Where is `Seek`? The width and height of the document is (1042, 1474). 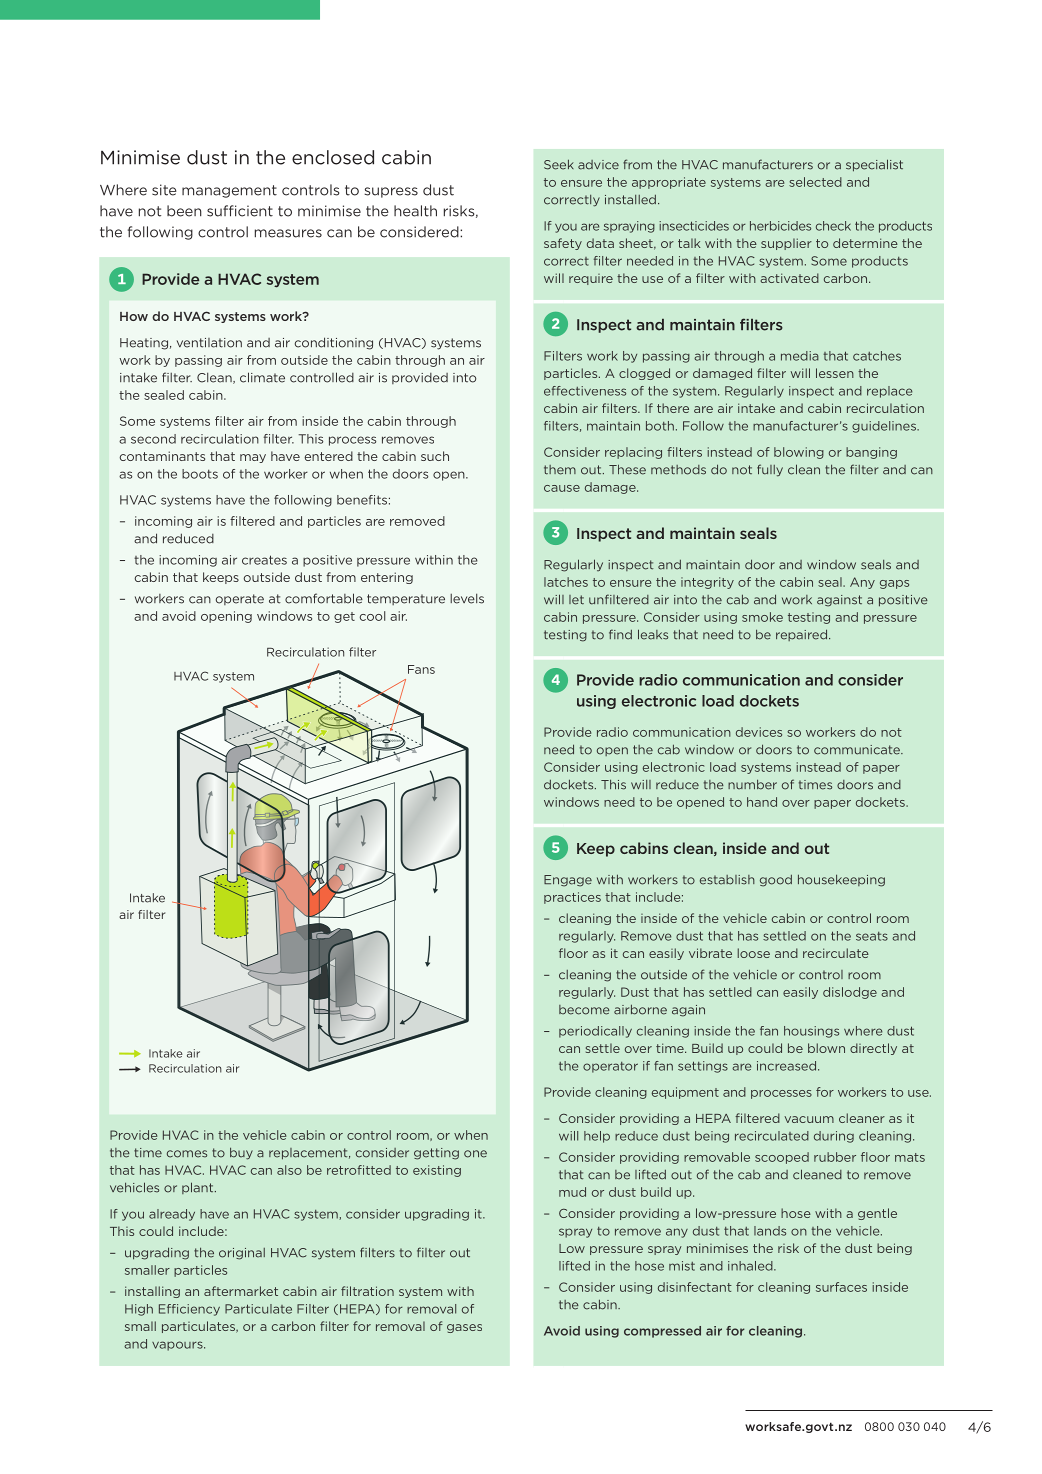 Seek is located at coordinates (559, 164).
